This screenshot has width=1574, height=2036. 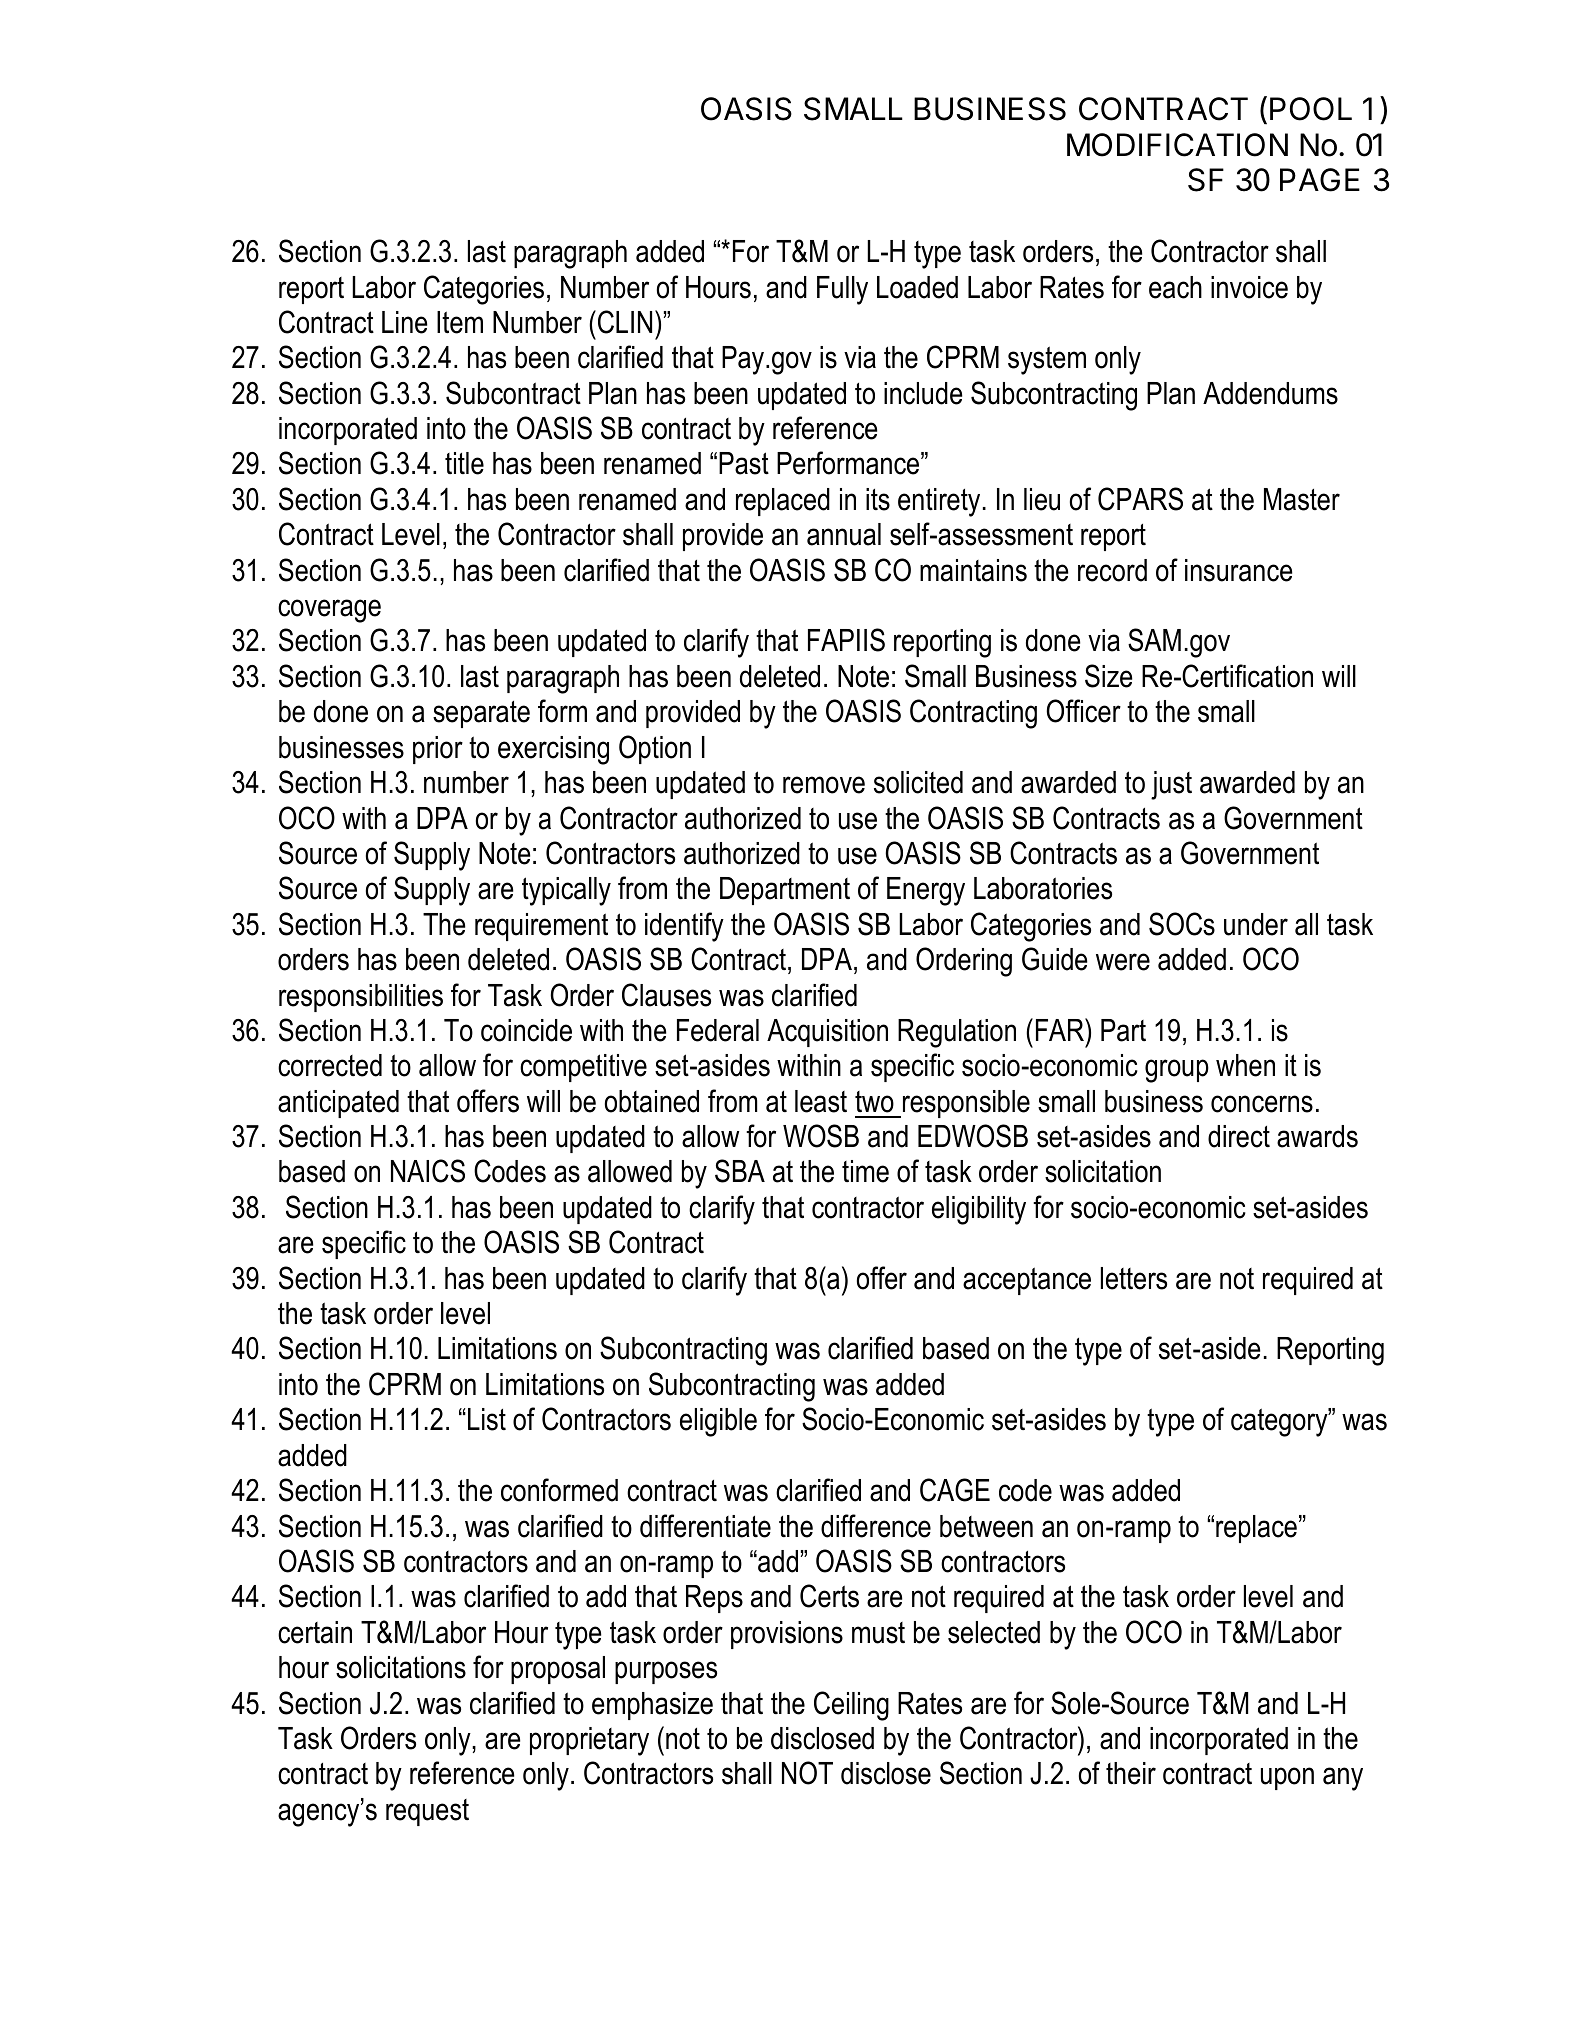 I want to click on separate, so click(x=481, y=714).
